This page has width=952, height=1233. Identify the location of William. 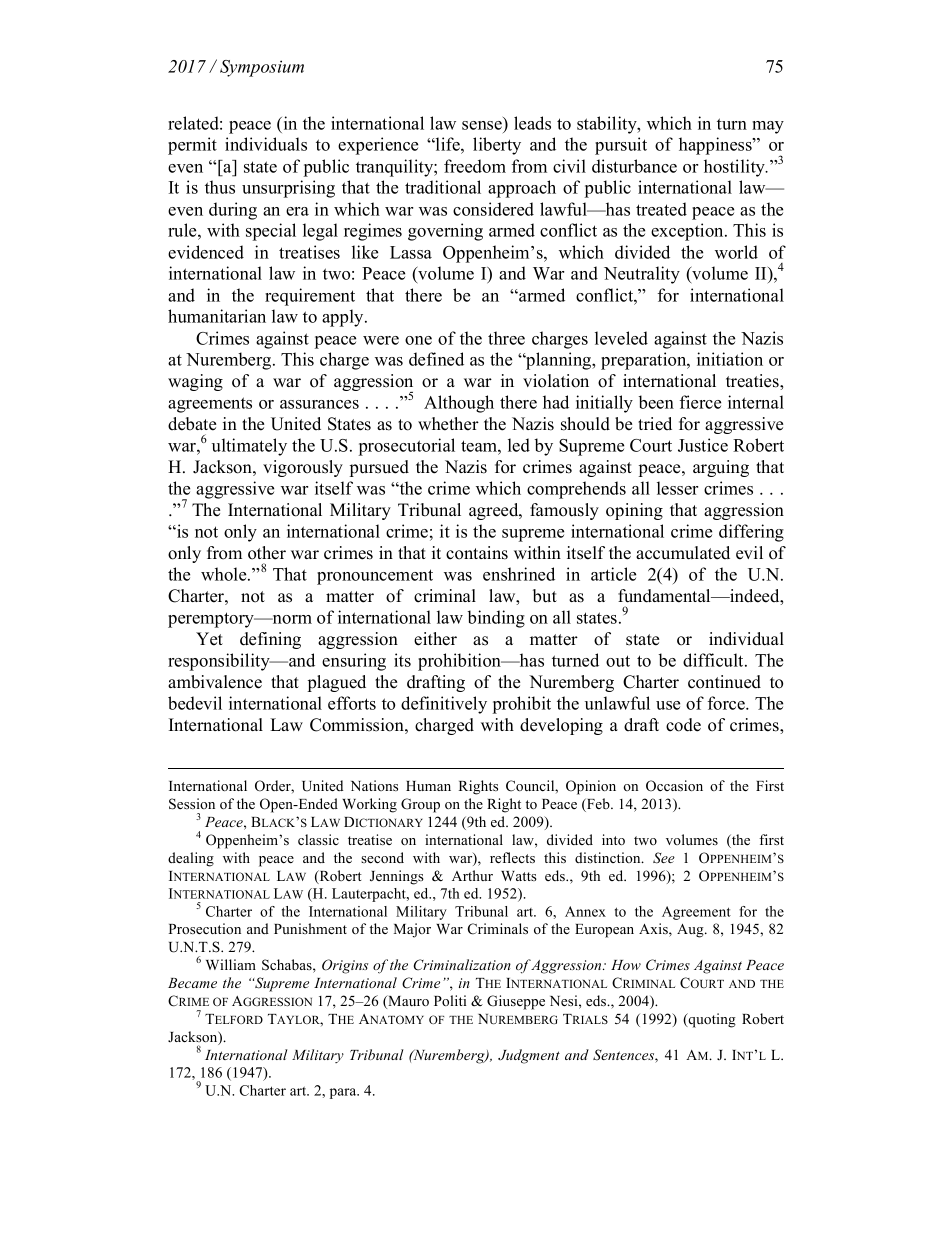
(231, 964).
